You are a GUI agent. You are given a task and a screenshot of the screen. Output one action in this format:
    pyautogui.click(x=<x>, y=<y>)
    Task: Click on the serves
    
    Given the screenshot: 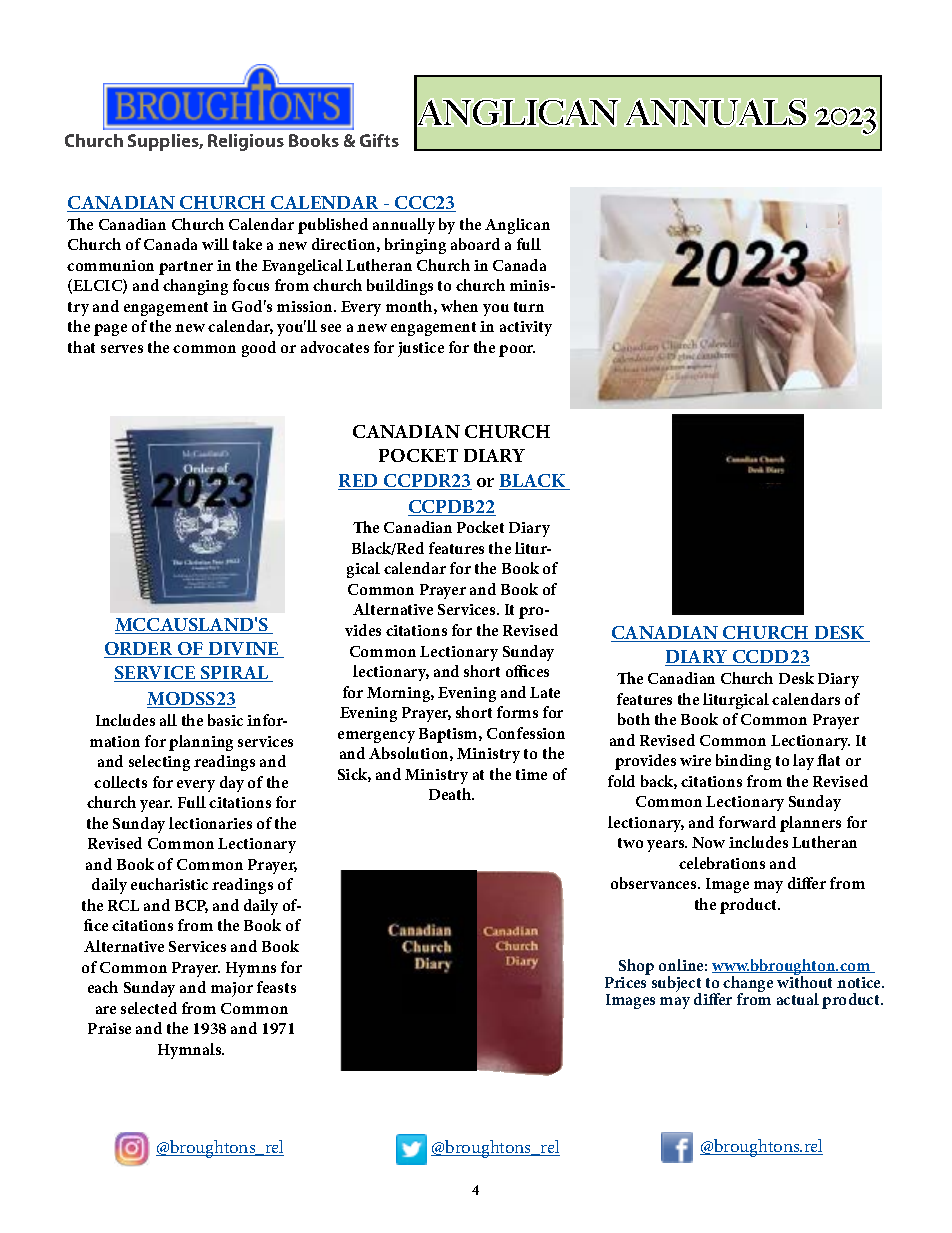 What is the action you would take?
    pyautogui.click(x=122, y=349)
